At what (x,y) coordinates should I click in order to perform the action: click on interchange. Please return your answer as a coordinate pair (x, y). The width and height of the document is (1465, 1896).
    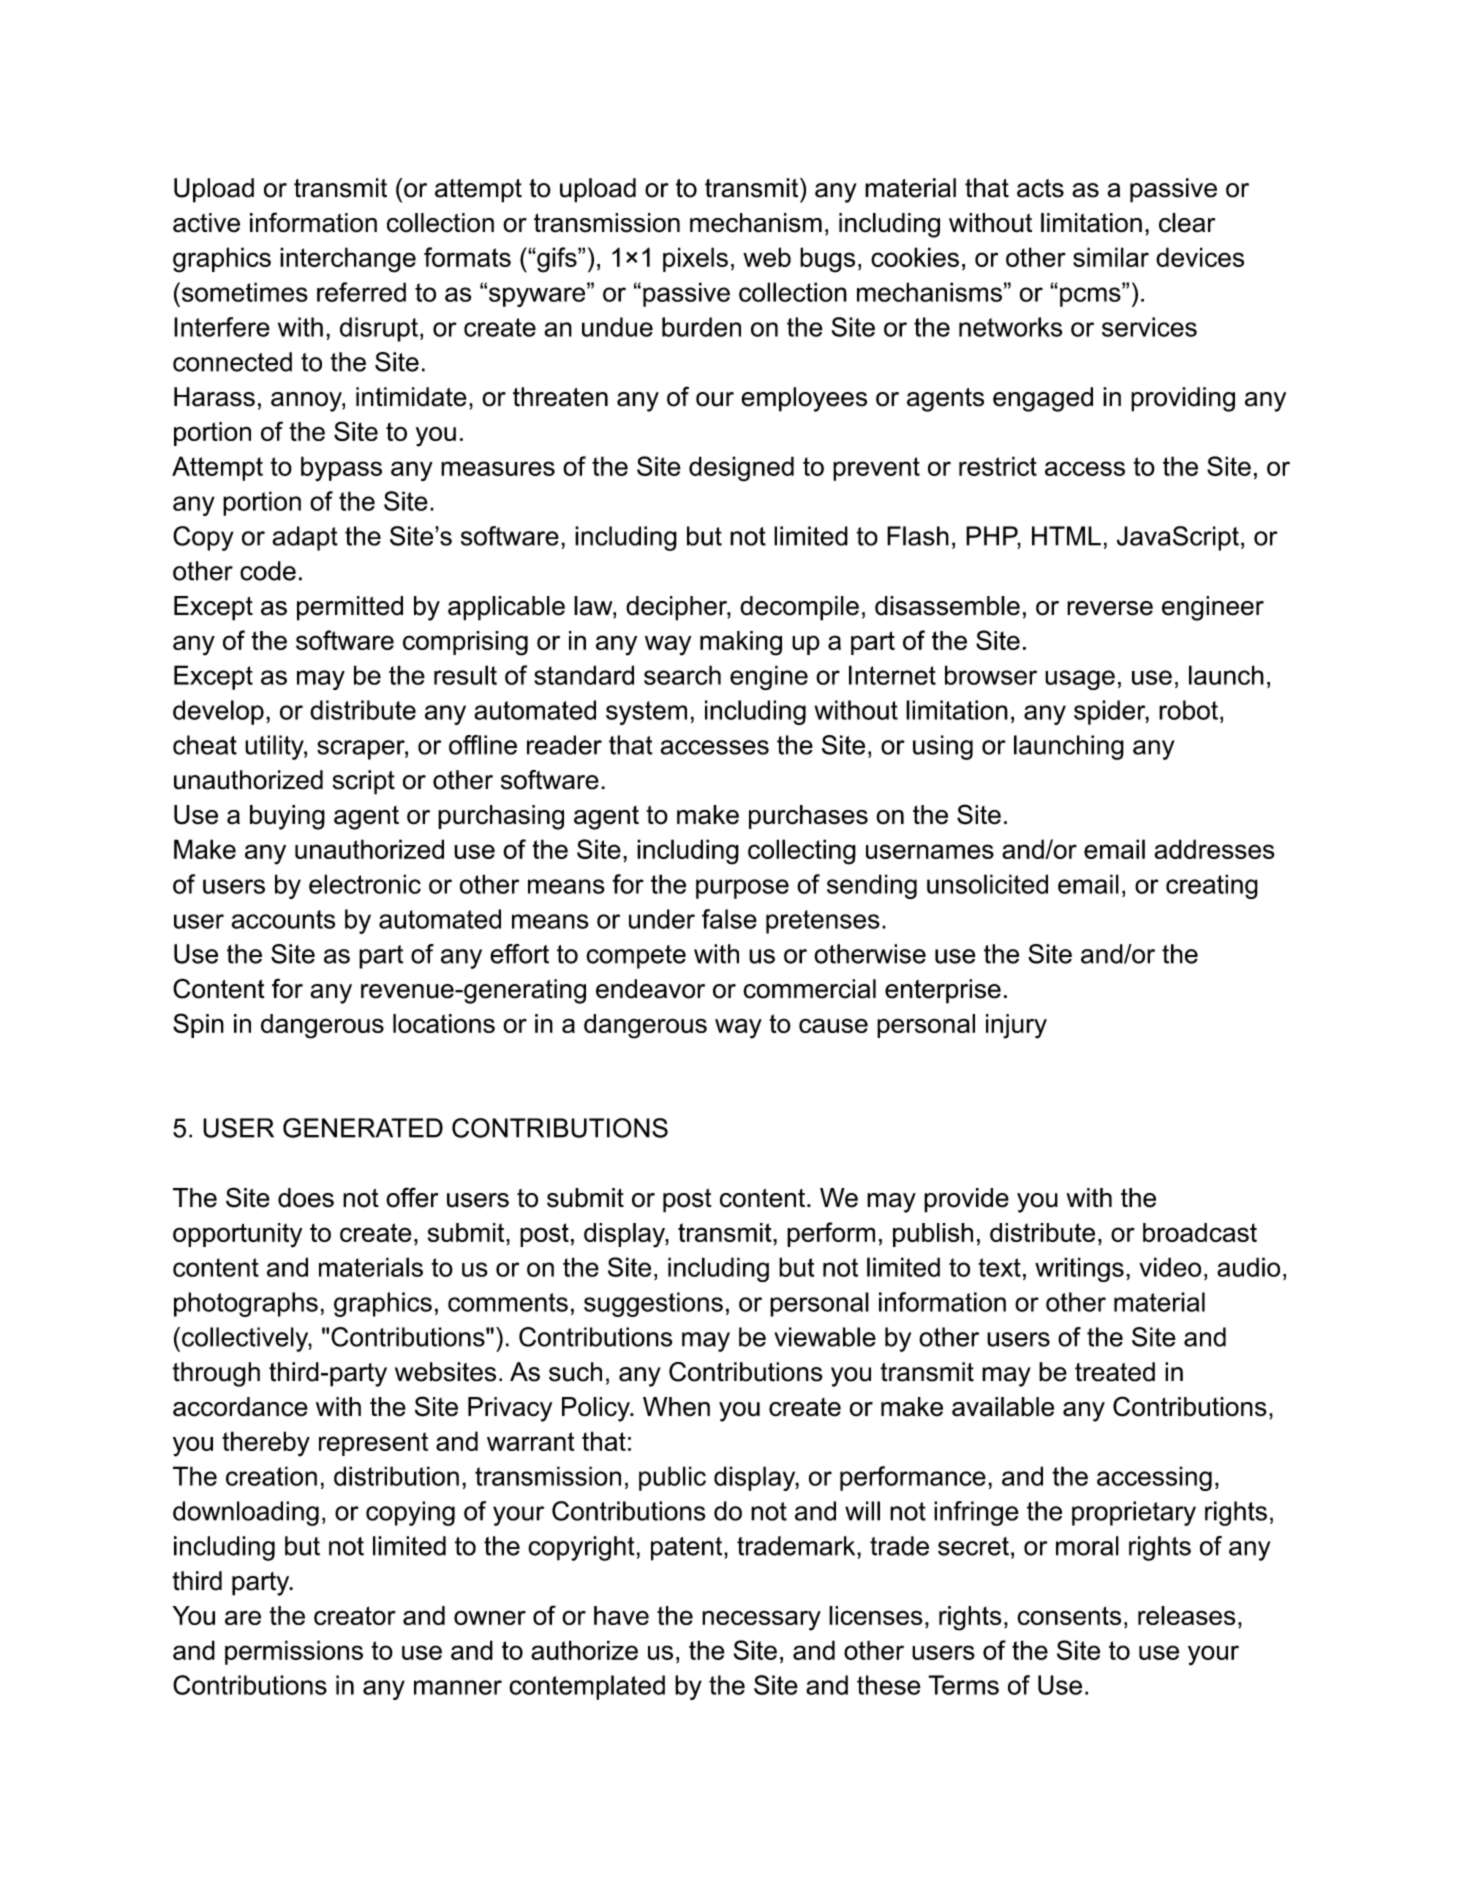
    Looking at the image, I should click on (348, 260).
